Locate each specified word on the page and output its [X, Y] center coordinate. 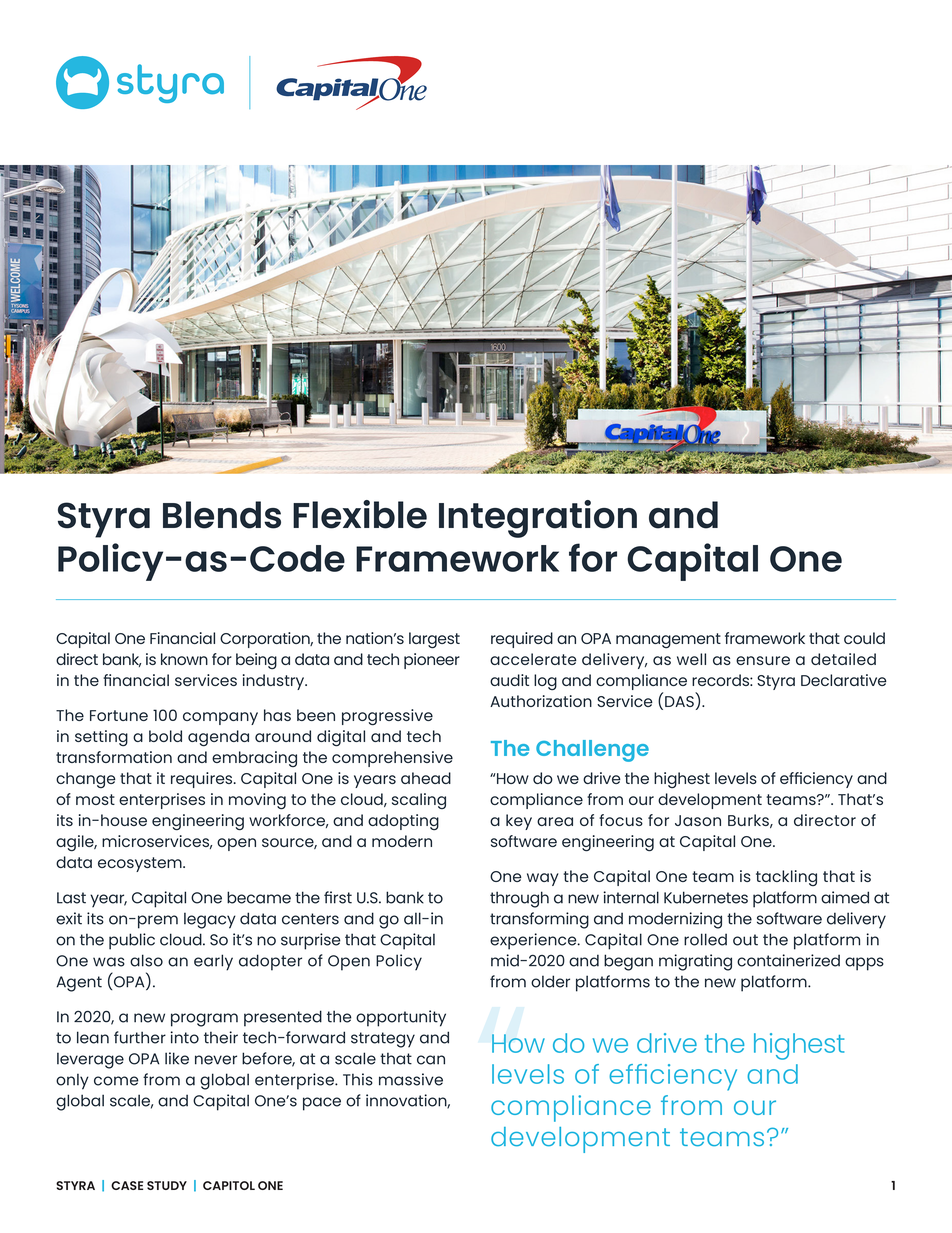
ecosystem [141, 864]
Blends [222, 515]
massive [411, 1079]
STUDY [167, 1185]
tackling [786, 878]
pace [322, 1104]
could [864, 638]
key [519, 822]
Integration [538, 519]
